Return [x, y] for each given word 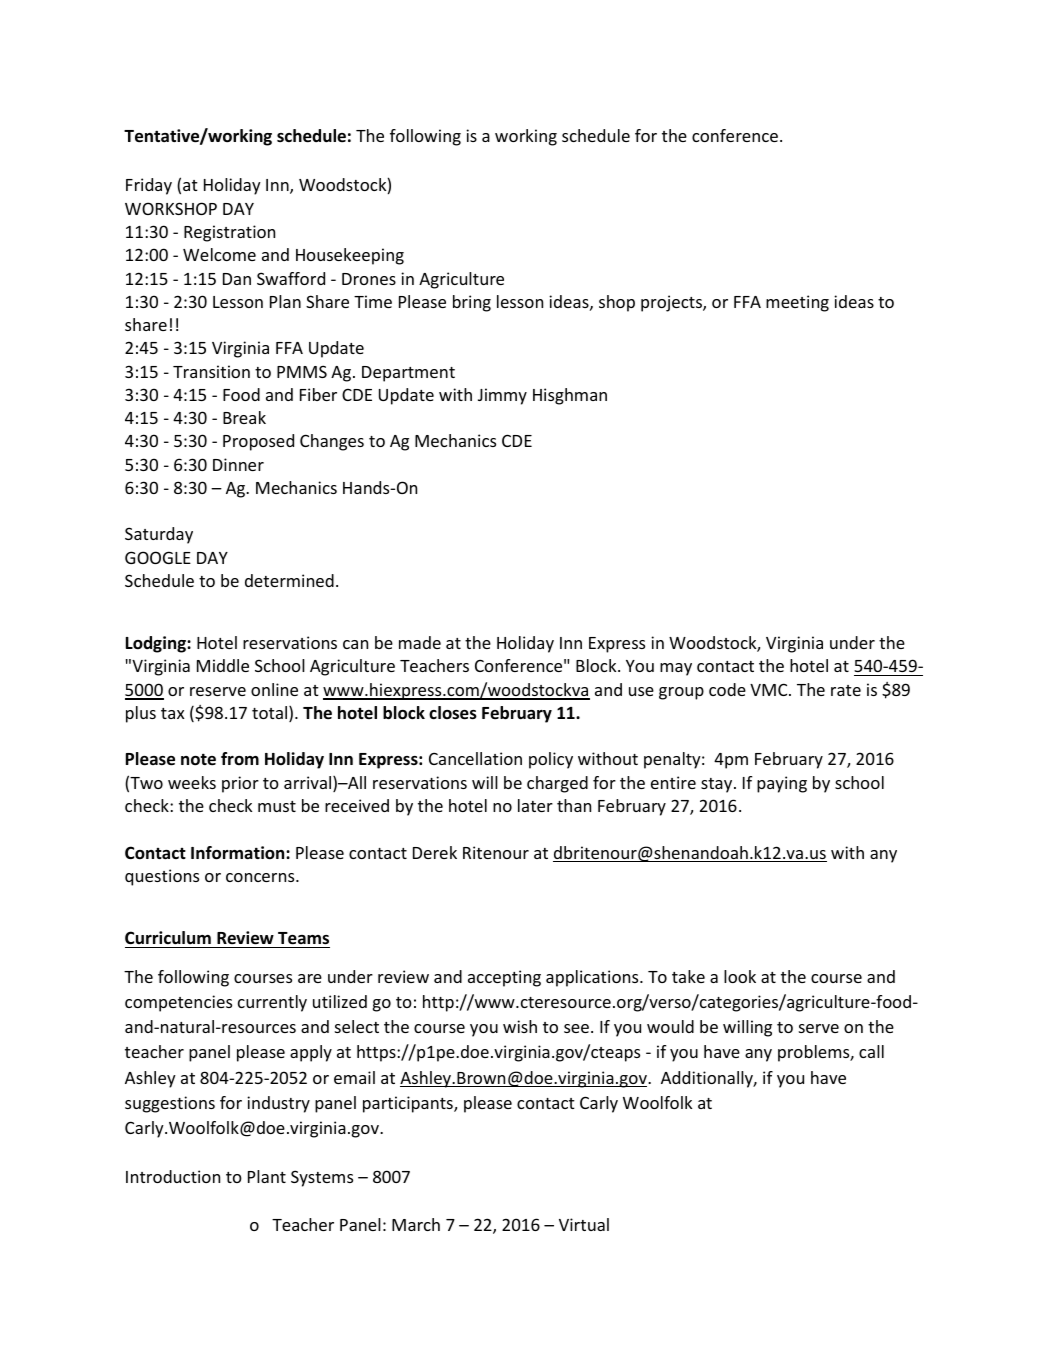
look [740, 976]
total [271, 714]
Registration [229, 233]
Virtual [584, 1224]
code [727, 689]
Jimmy [502, 396]
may [676, 669]
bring [472, 303]
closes [453, 713]
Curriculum [168, 938]
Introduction [173, 1176]
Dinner [238, 464]
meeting [797, 303]
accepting [504, 978]
